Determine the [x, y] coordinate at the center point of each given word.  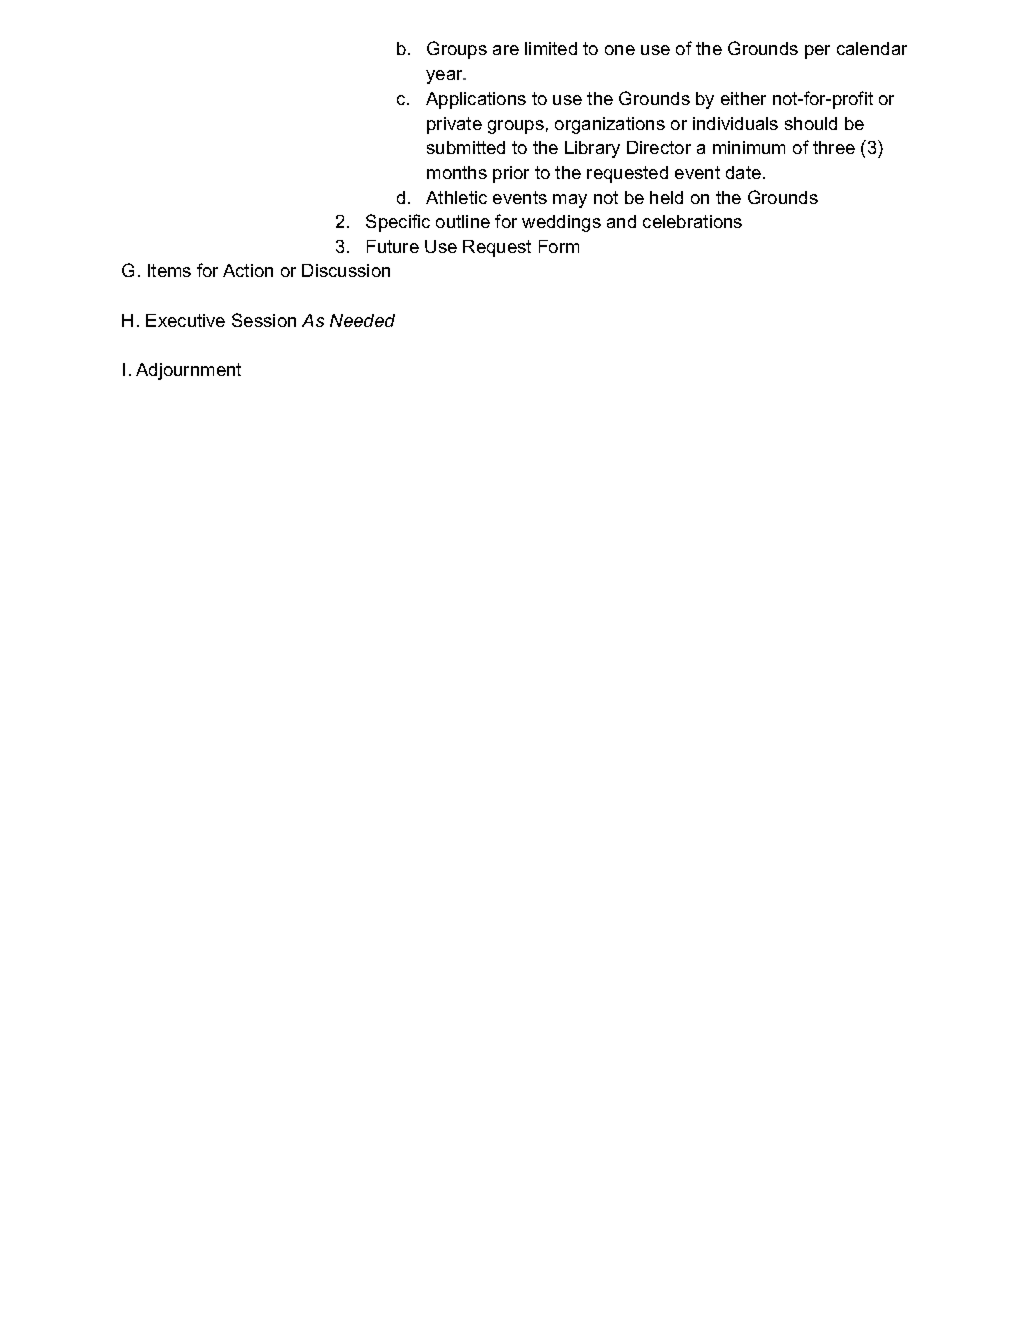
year [446, 77]
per [817, 52]
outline [463, 221]
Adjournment [188, 371]
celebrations [692, 221]
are [506, 50]
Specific [398, 223]
